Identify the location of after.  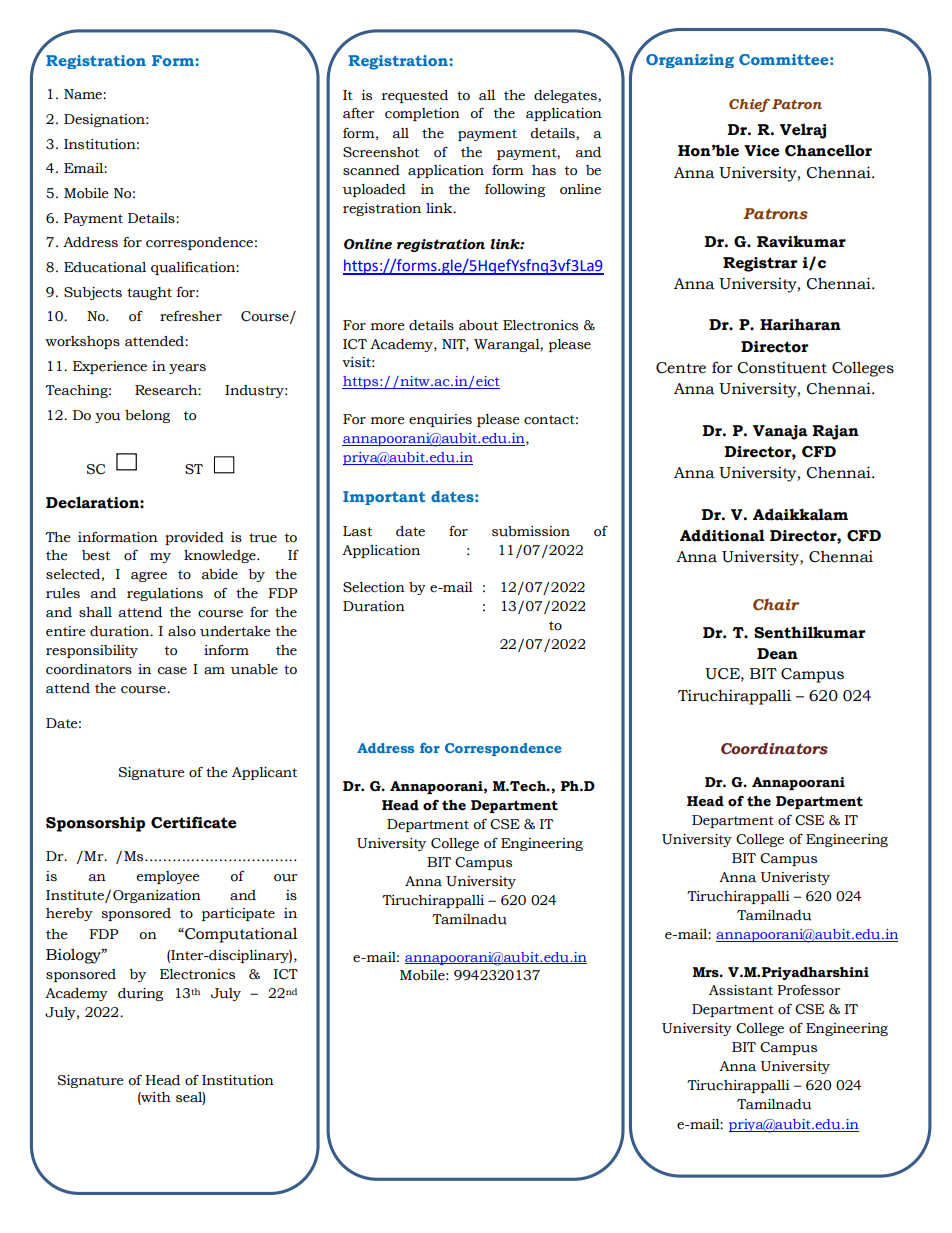
(358, 113).
